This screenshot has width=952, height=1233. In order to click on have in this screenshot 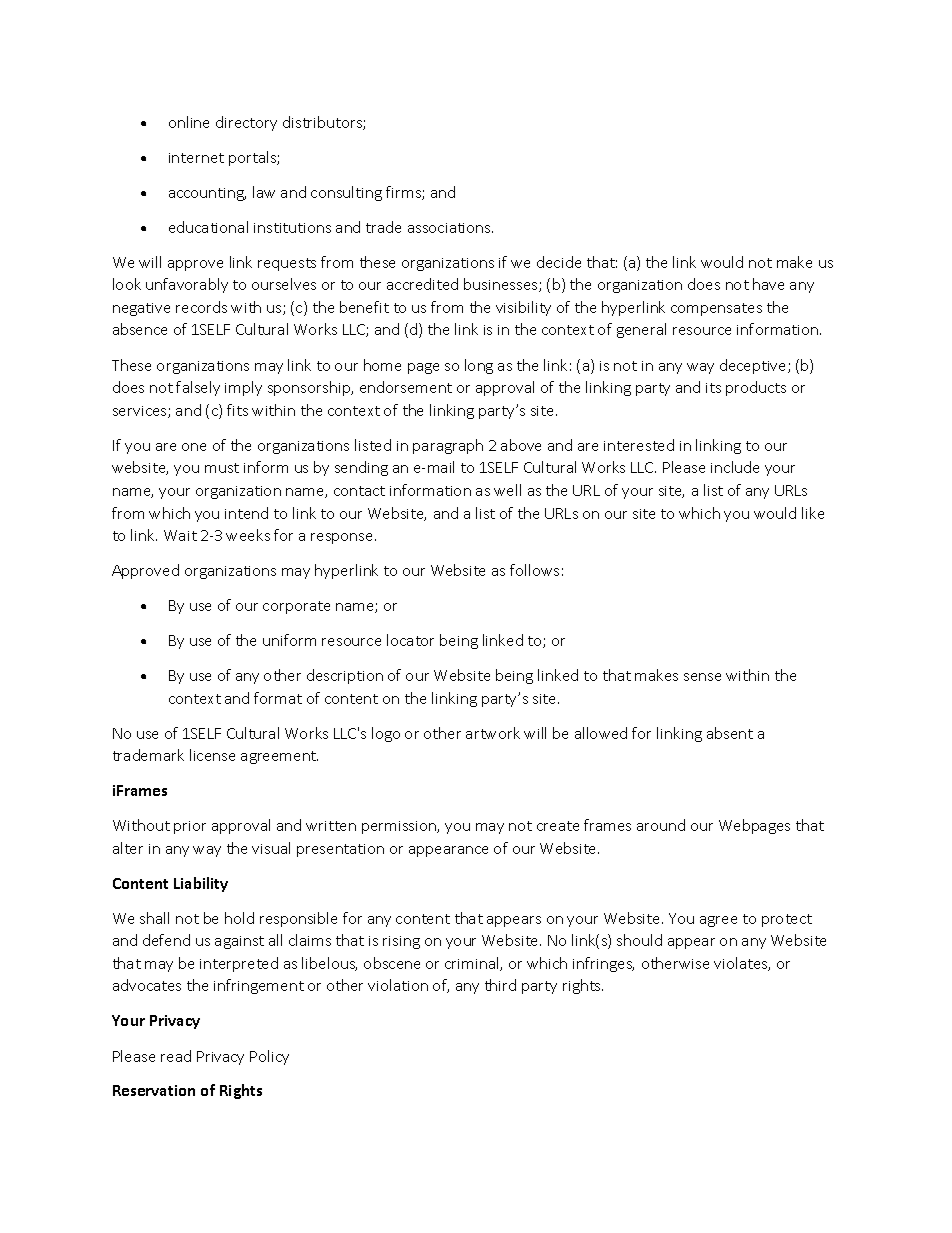, I will do `click(768, 284)`.
